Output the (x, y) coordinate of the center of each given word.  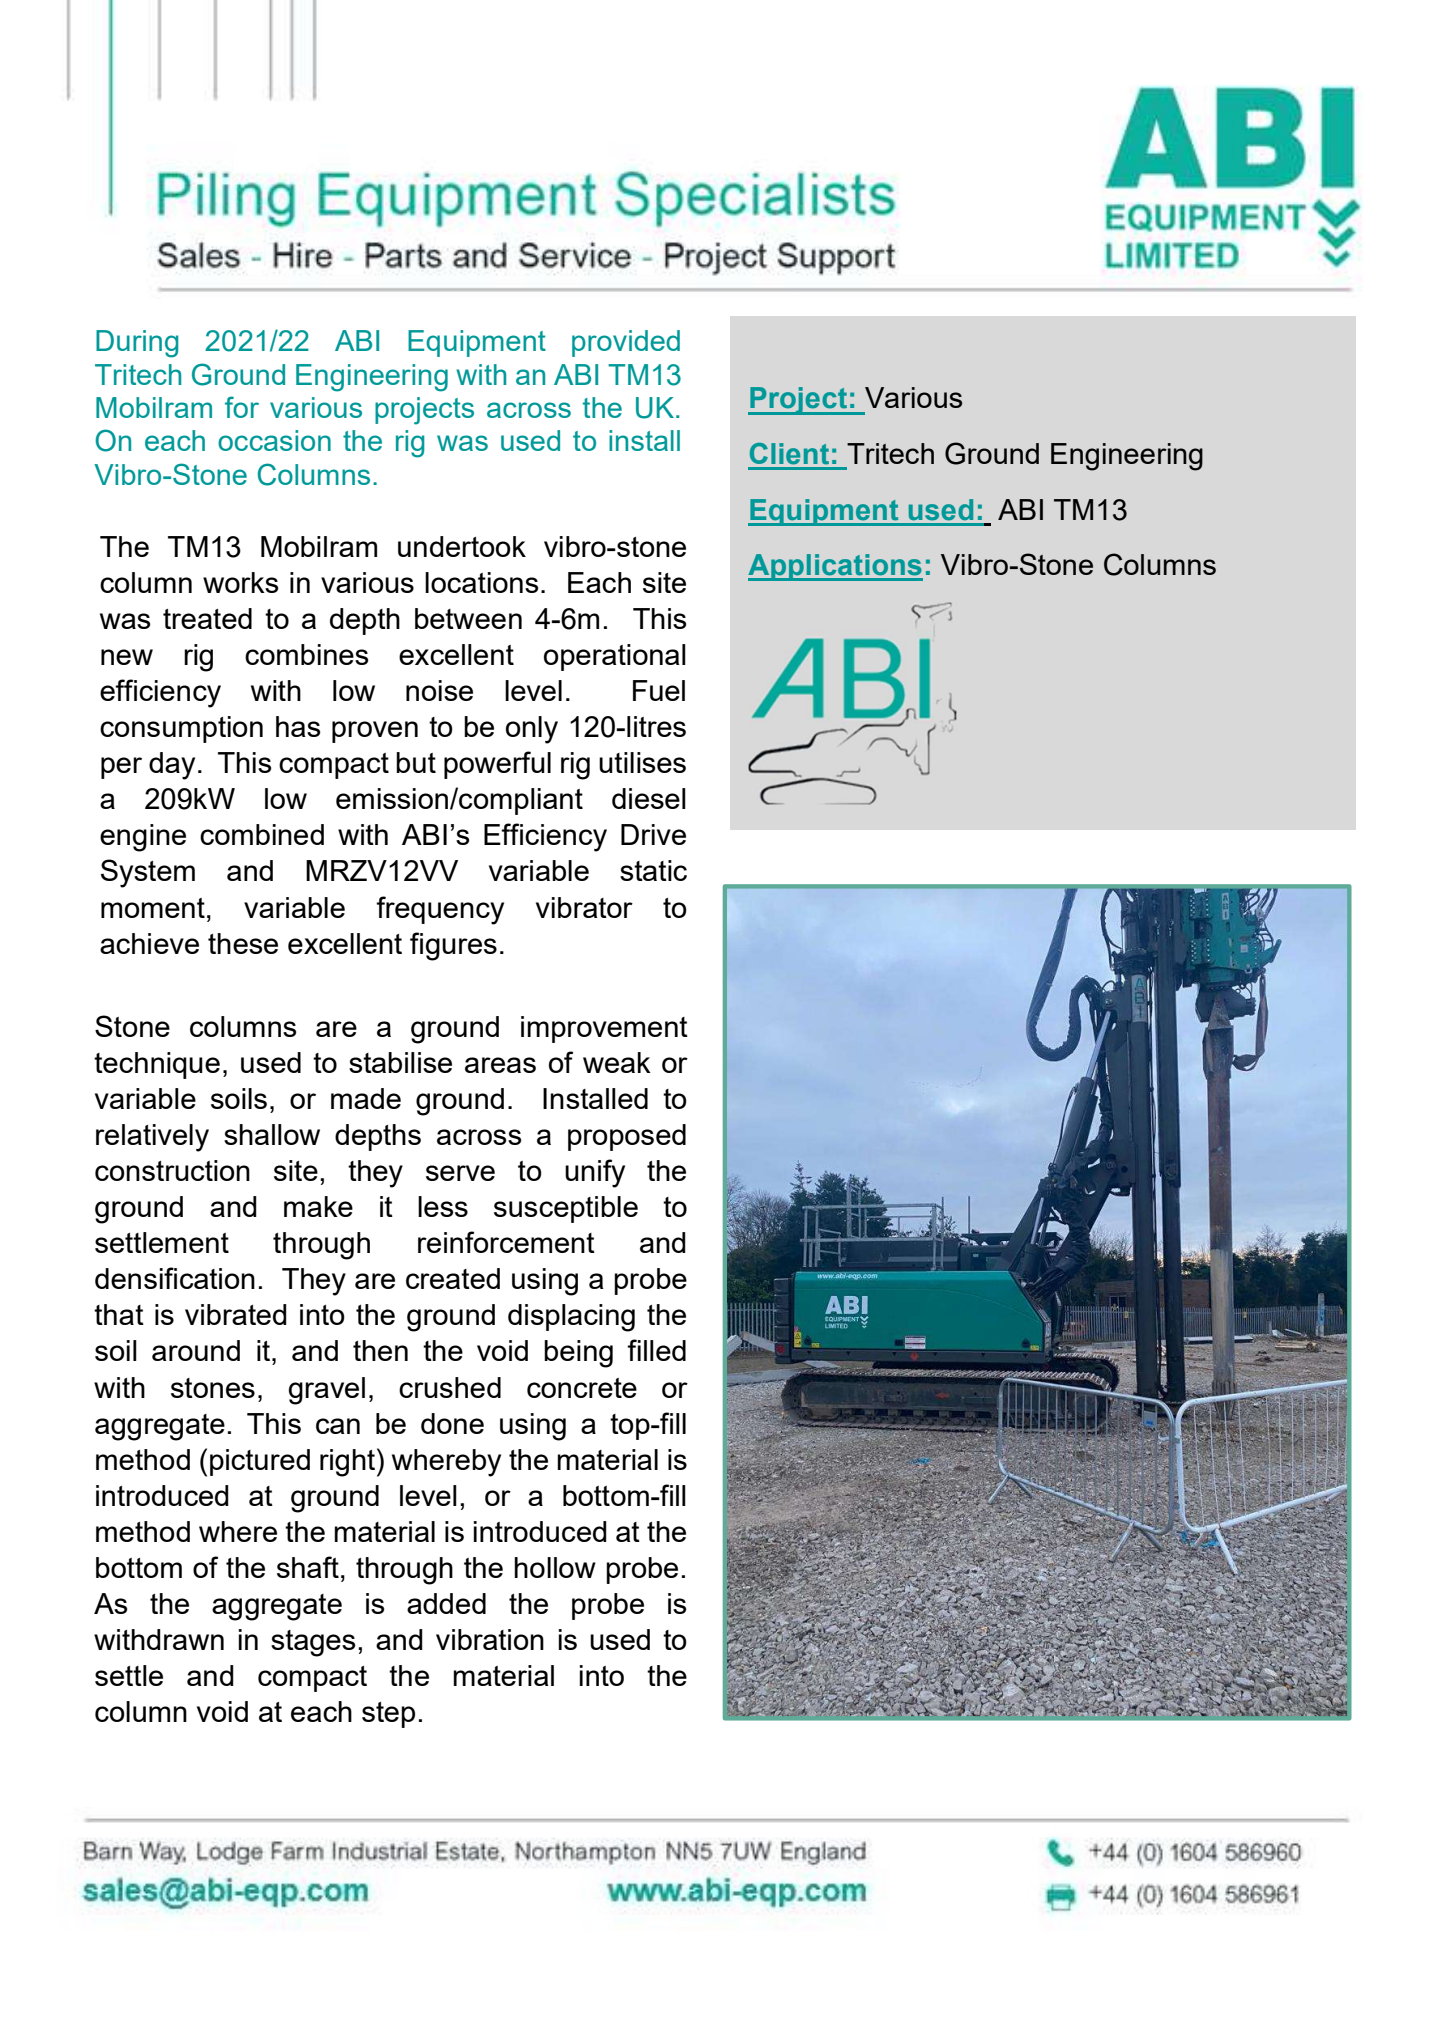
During (137, 344)
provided (626, 343)
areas (500, 1065)
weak (617, 1062)
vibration (490, 1639)
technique (157, 1065)
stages (313, 1643)
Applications (835, 567)
